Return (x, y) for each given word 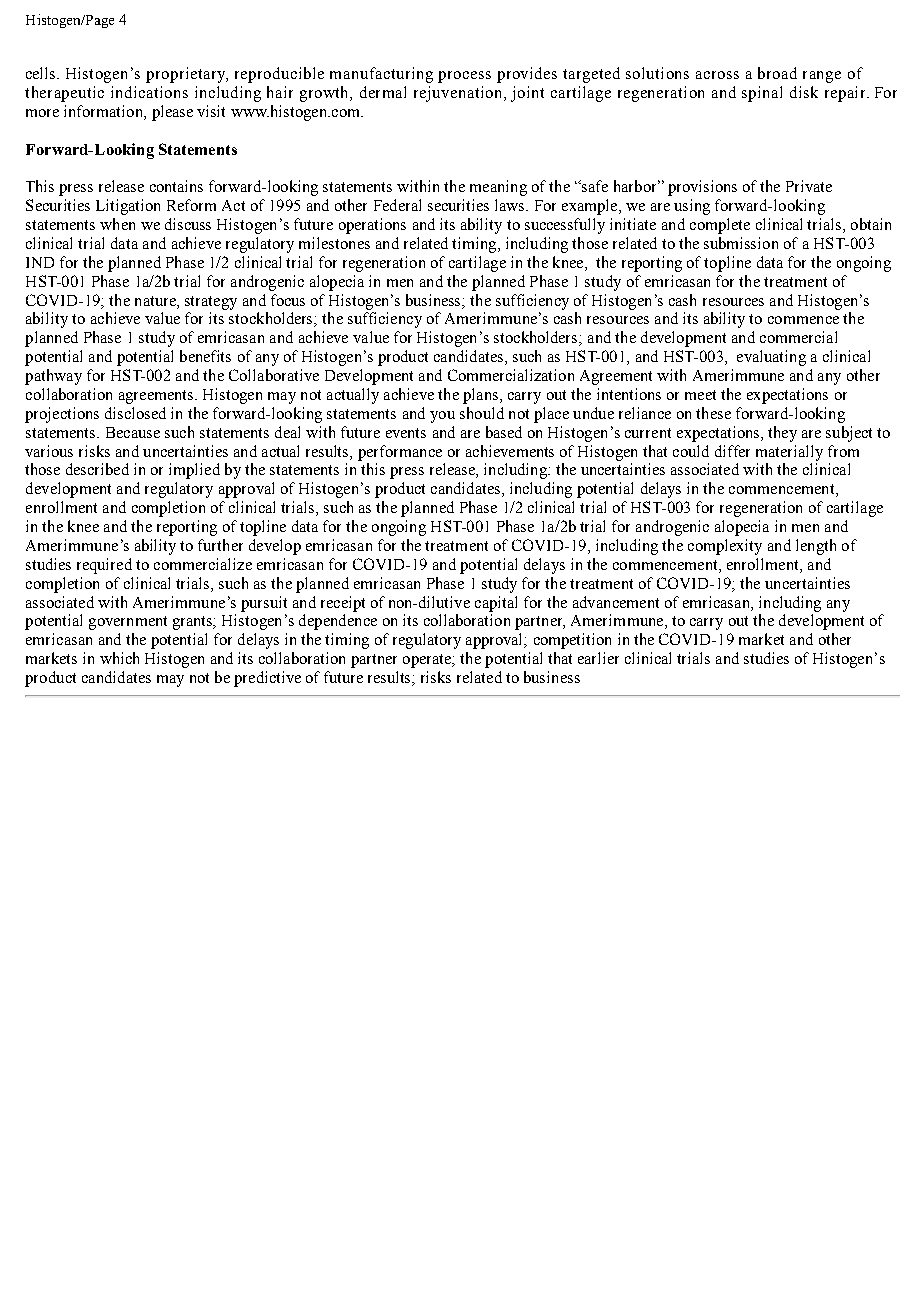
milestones (334, 243)
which (119, 658)
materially (789, 453)
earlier (598, 658)
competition (572, 641)
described (97, 469)
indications (149, 92)
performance (400, 453)
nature (156, 301)
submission (741, 243)
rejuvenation (457, 94)
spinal (762, 94)
